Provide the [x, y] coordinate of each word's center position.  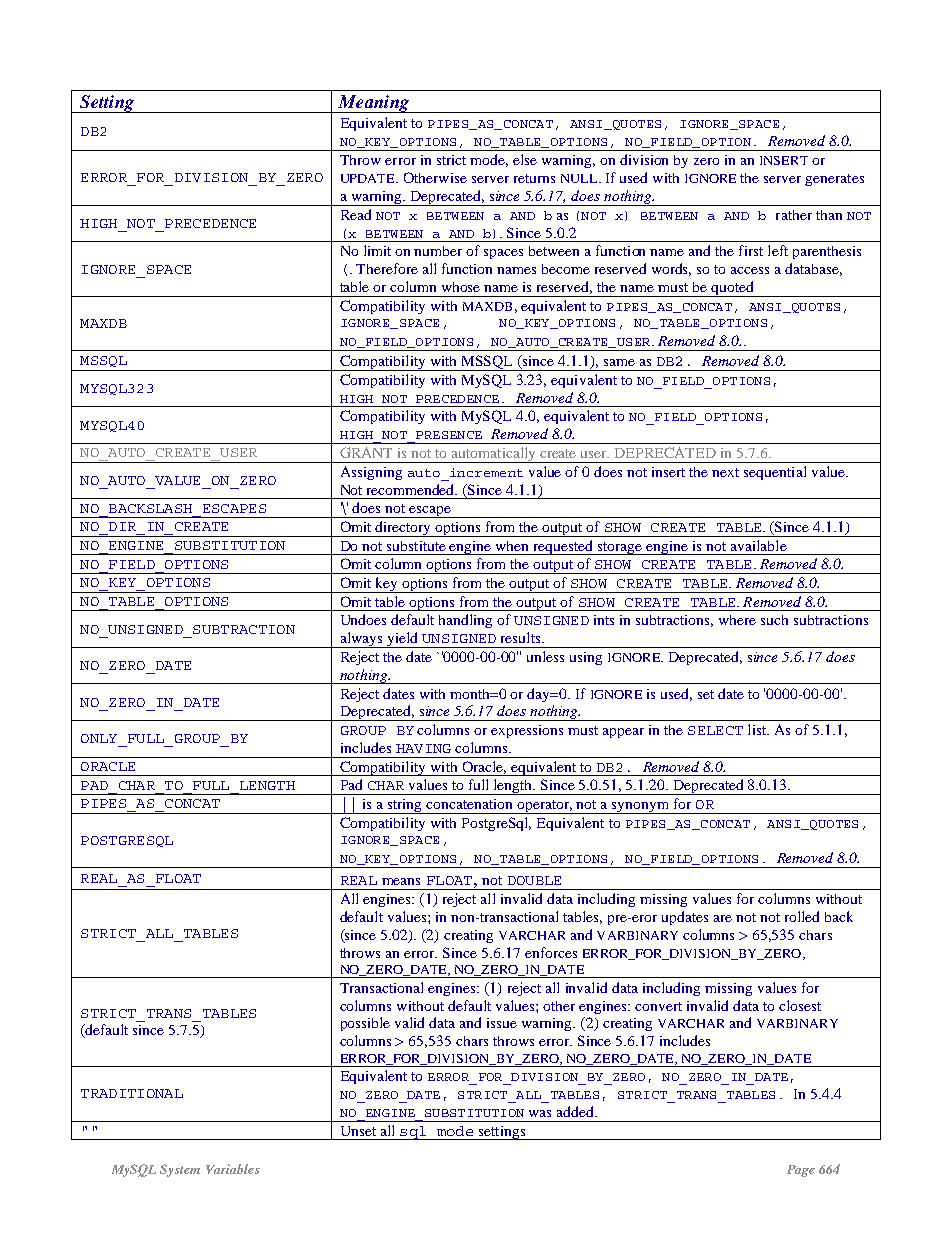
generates [834, 180]
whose [461, 287]
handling [465, 621]
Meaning [374, 104]
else [525, 159]
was [540, 1113]
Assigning [371, 473]
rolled [802, 916]
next [725, 472]
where [737, 620]
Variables [233, 1169]
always [361, 640]
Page [801, 1171]
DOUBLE [534, 880]
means [401, 881]
